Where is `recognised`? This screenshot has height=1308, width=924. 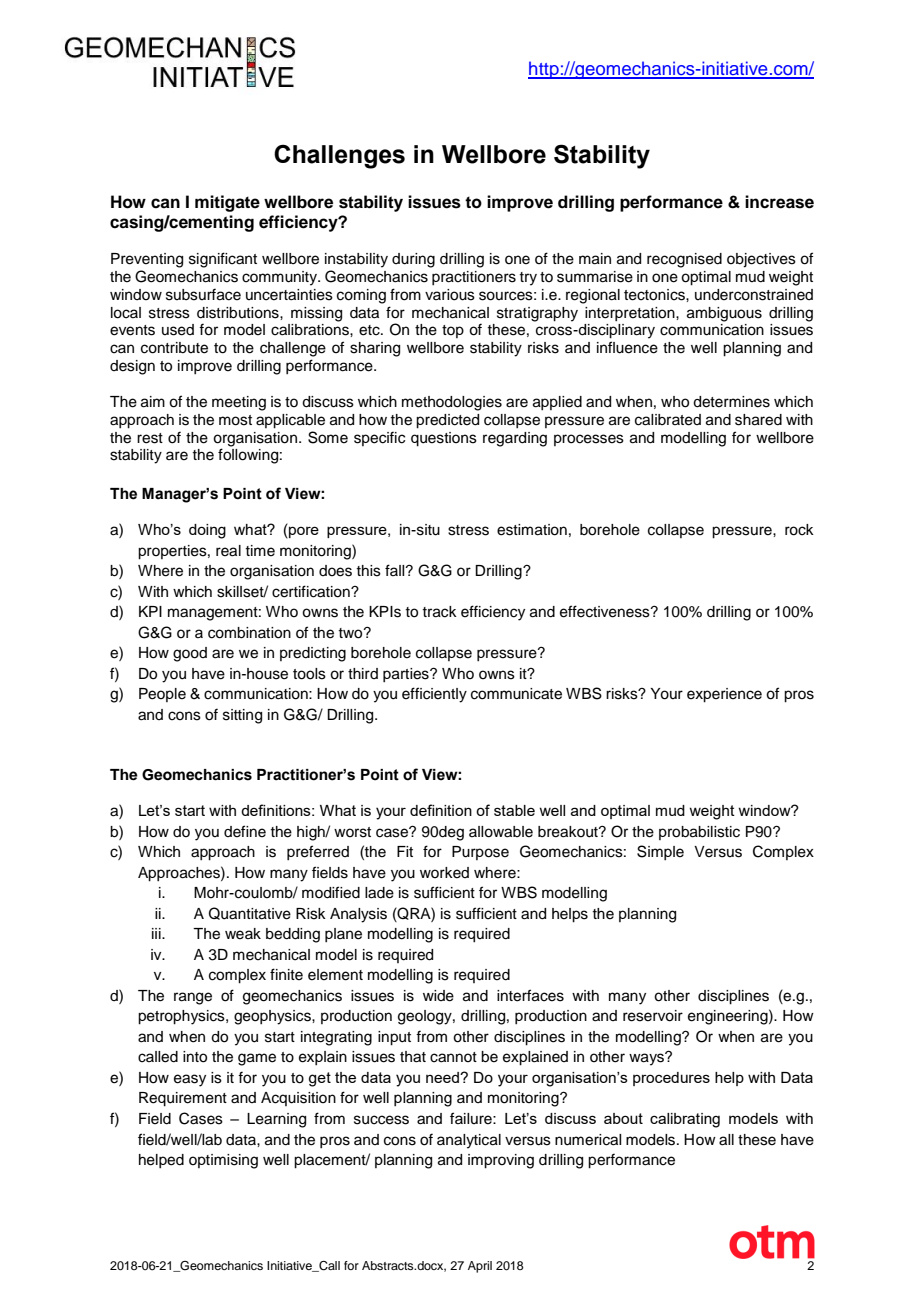
recognised is located at coordinates (684, 260).
